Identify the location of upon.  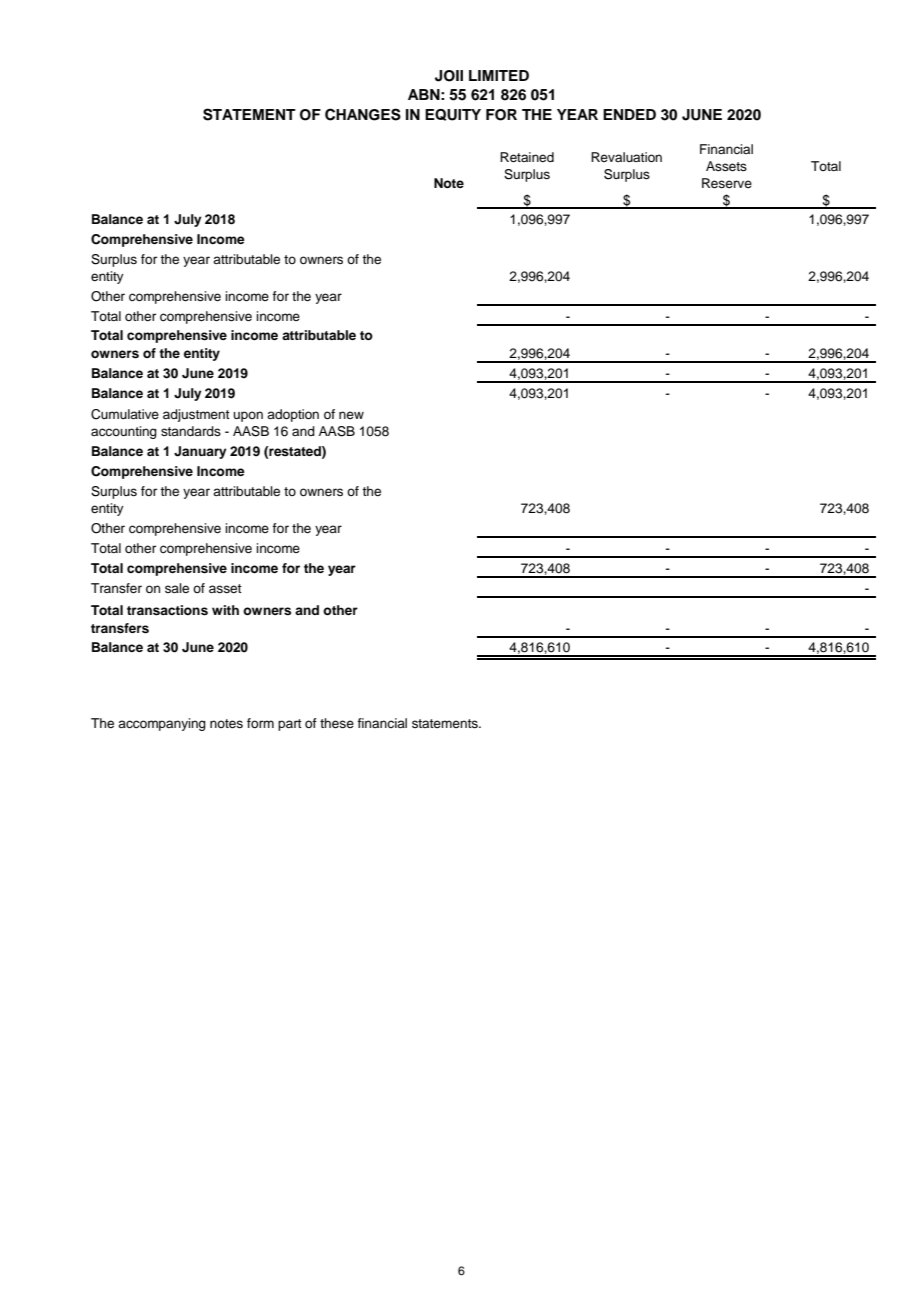
(248, 416).
